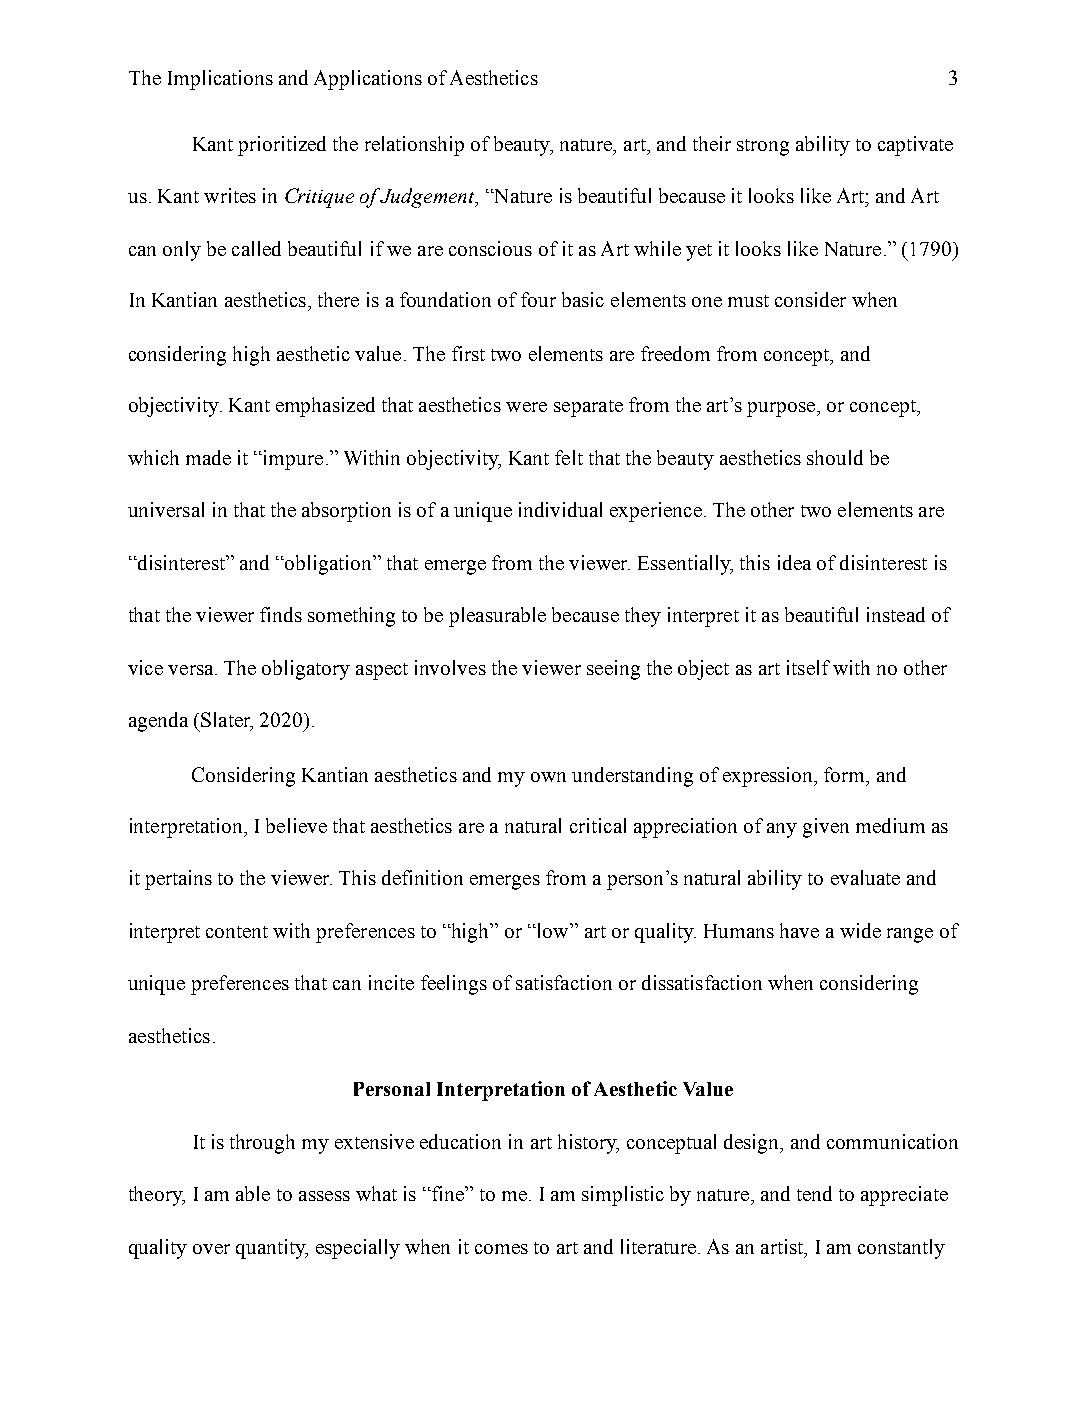  What do you see at coordinates (763, 147) in the page?
I see `strong` at bounding box center [763, 147].
